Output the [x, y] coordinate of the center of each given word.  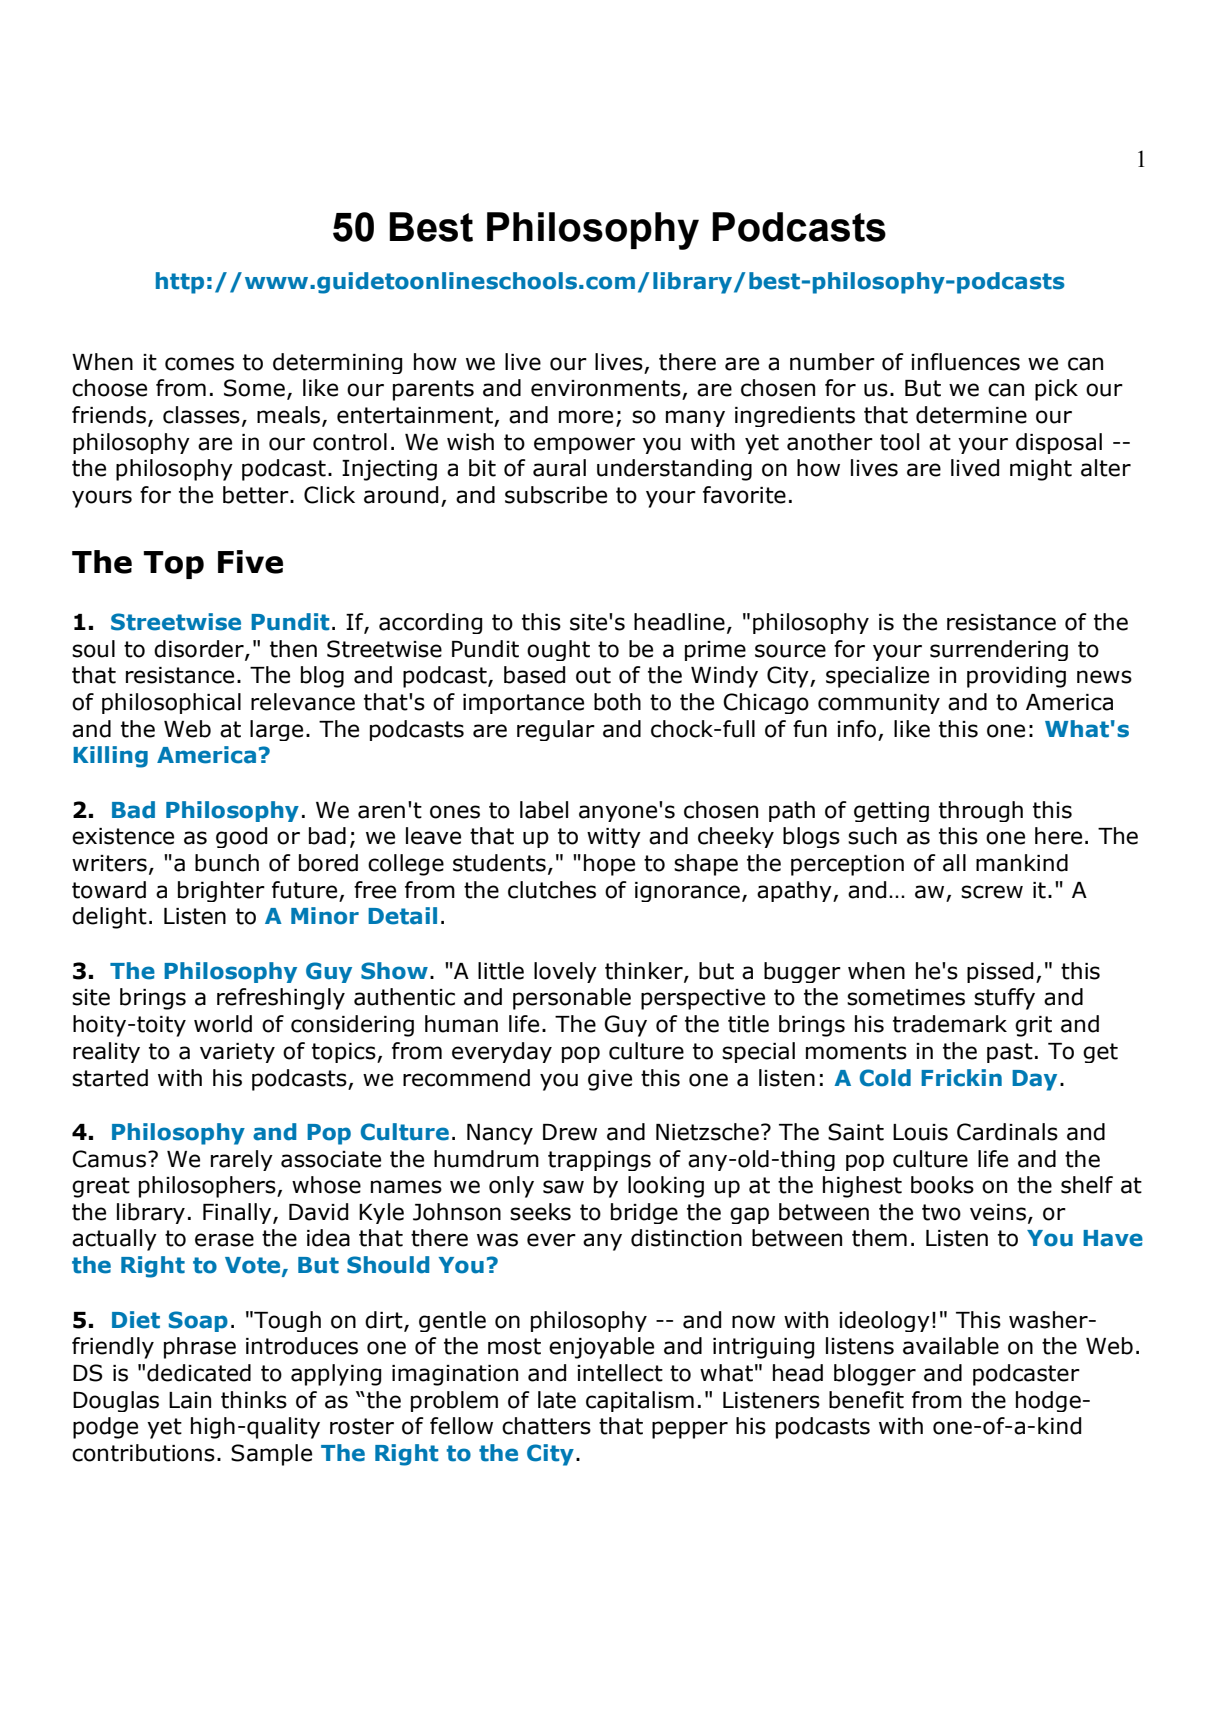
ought [558, 650]
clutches [552, 890]
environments [607, 389]
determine [971, 415]
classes [201, 415]
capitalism [640, 1401]
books [942, 1185]
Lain [190, 1400]
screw [992, 892]
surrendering [999, 650]
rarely [242, 1160]
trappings [599, 1161]
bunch [227, 863]
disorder [200, 650]
